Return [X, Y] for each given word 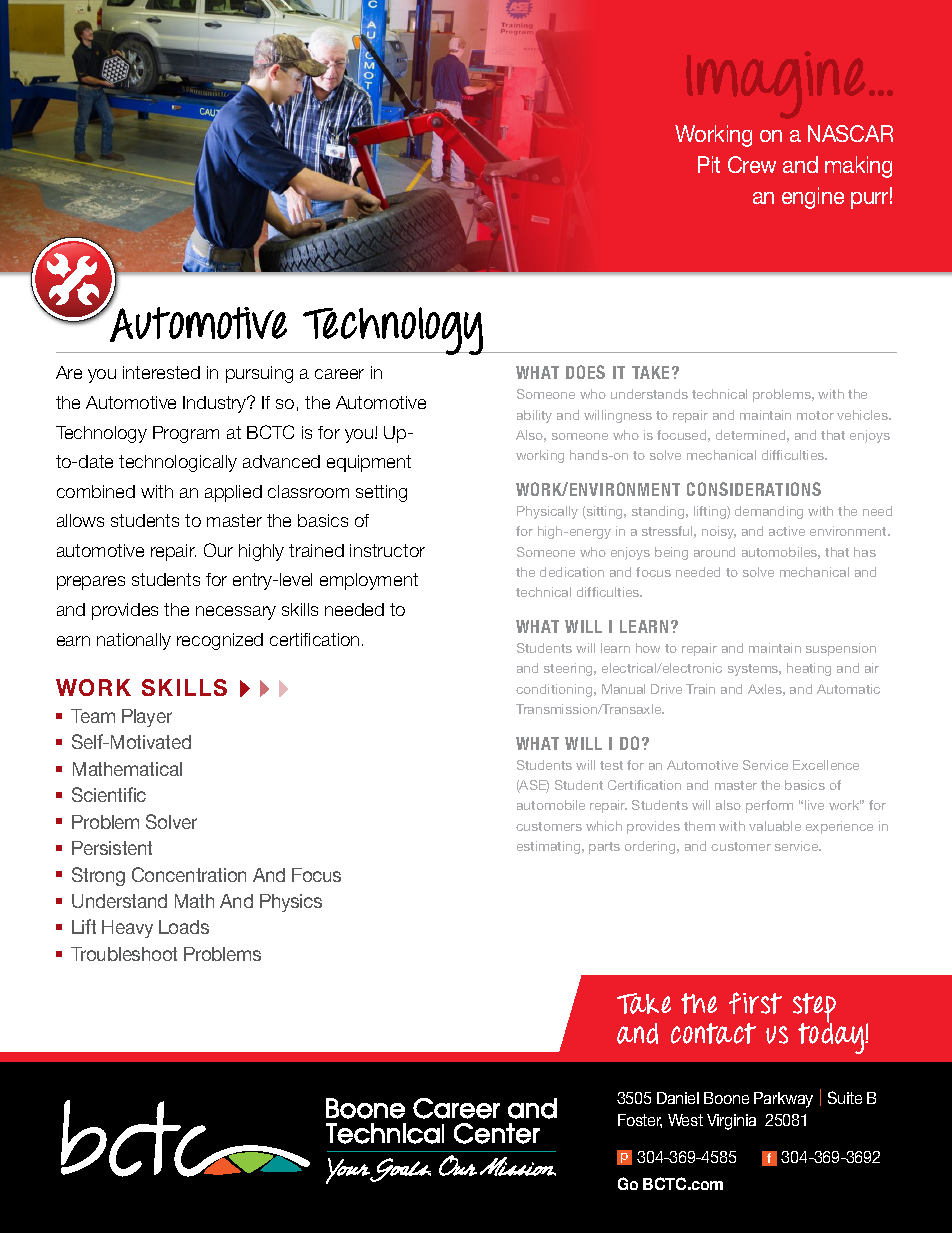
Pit [709, 164]
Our [218, 550]
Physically [547, 512]
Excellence [826, 765]
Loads [184, 927]
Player [147, 718]
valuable [775, 826]
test [611, 765]
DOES [585, 372]
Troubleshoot [124, 954]
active [787, 531]
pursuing [259, 374]
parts [604, 848]
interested [161, 372]
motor [815, 415]
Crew [752, 164]
